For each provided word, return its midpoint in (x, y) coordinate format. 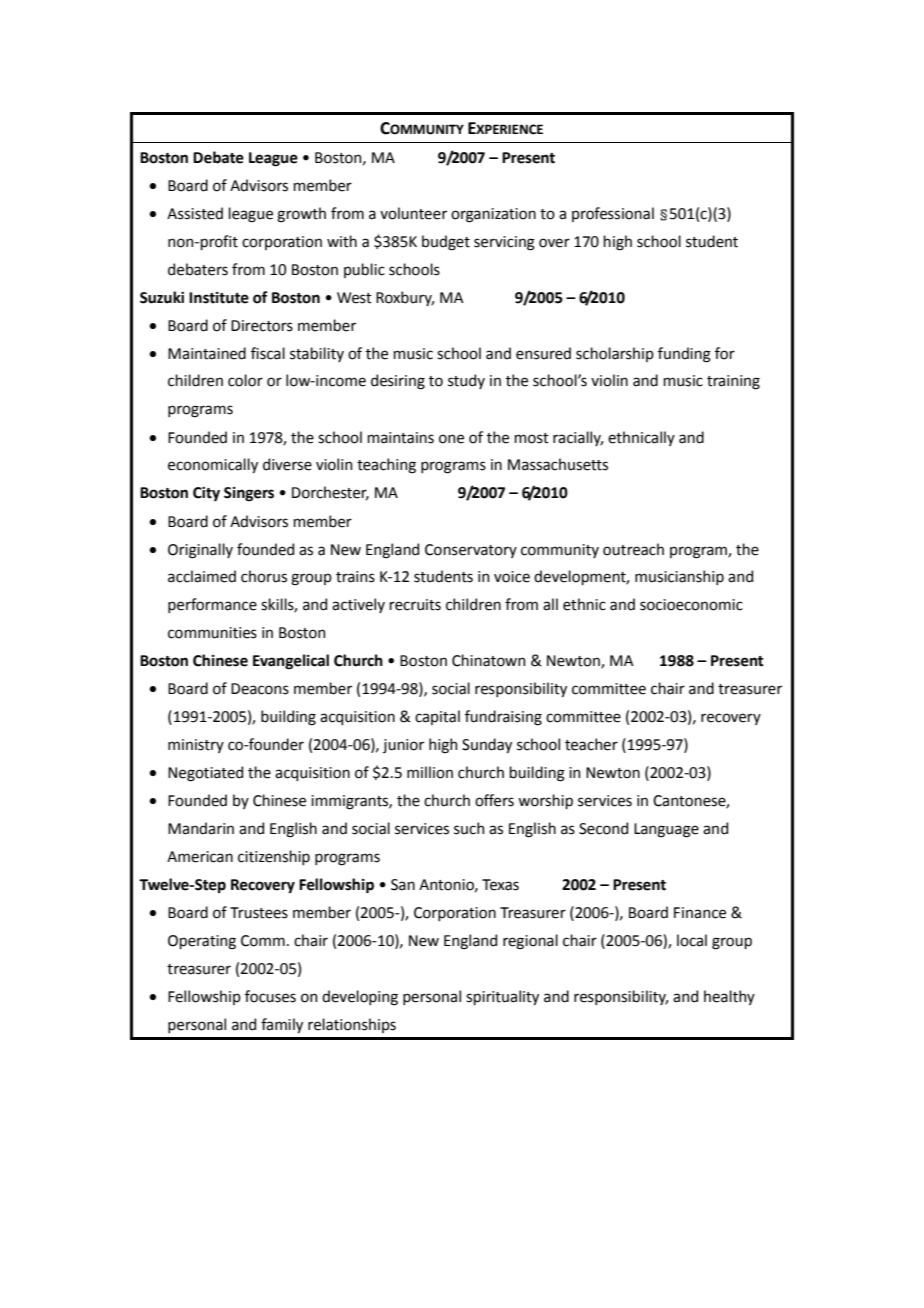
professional (613, 214)
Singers (249, 494)
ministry (196, 746)
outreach (633, 549)
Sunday (487, 745)
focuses (270, 996)
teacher (591, 744)
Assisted (195, 213)
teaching (386, 466)
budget (446, 243)
